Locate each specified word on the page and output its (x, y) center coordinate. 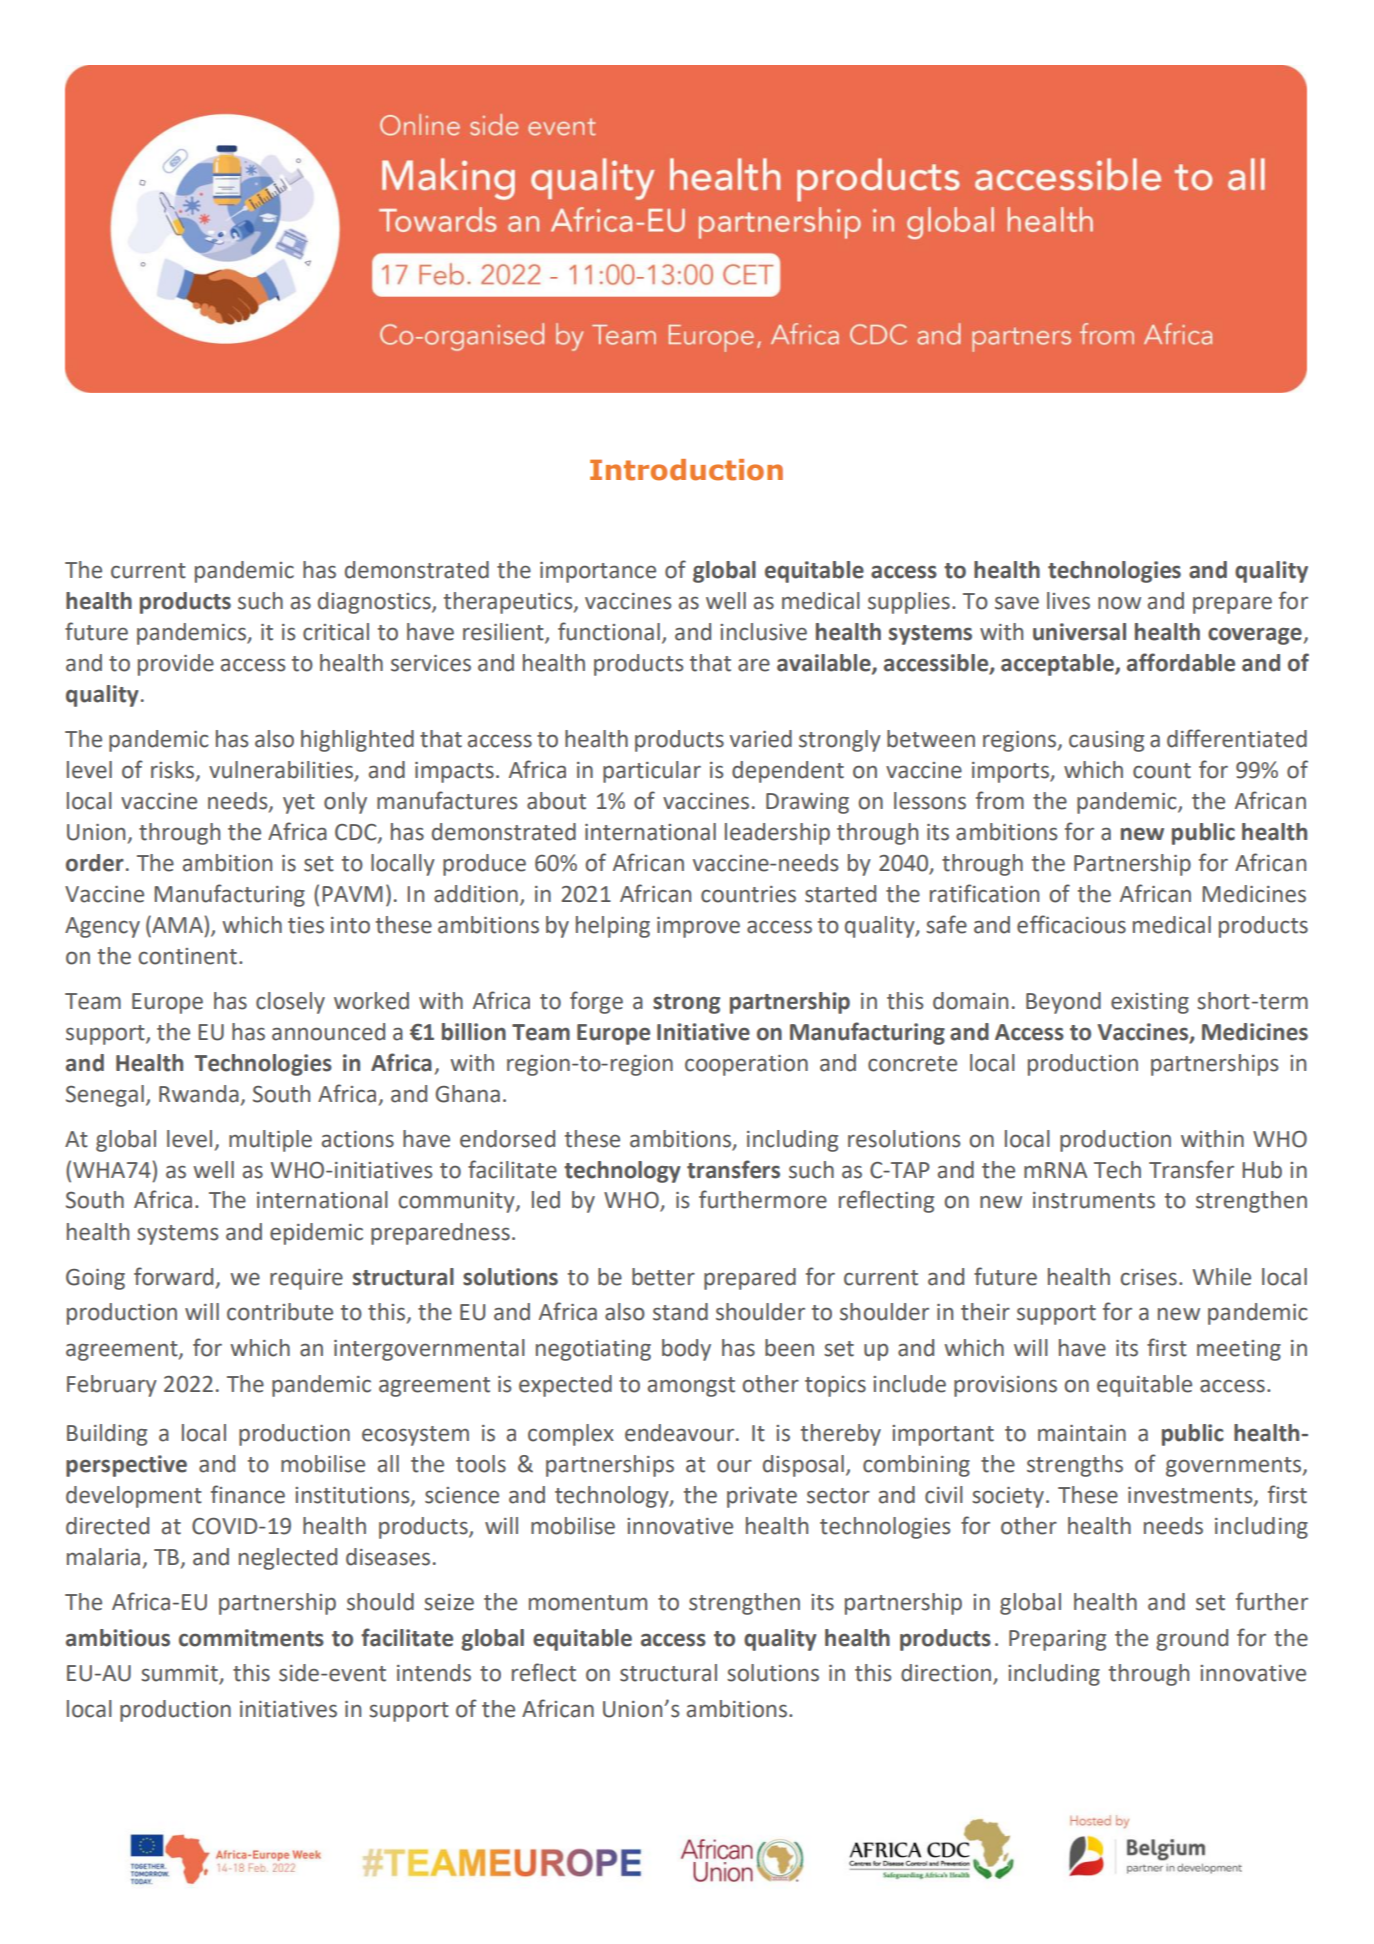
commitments (251, 1638)
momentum (588, 1603)
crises (1149, 1277)
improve (698, 927)
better (663, 1277)
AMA (177, 925)
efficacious (1071, 924)
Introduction (686, 470)
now (1119, 603)
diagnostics (375, 603)
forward (173, 1276)
